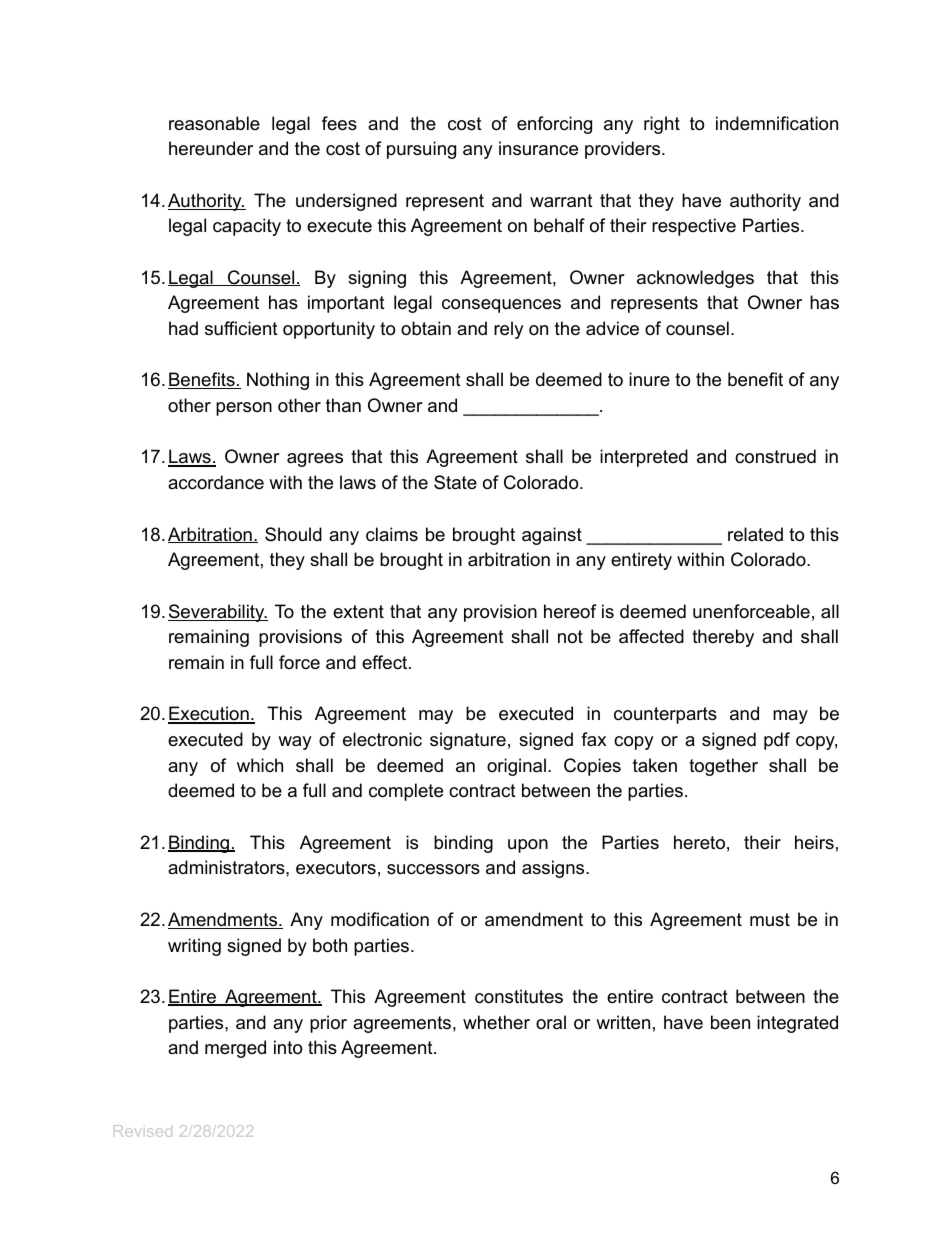 The image size is (952, 1233). I want to click on been, so click(730, 1022).
